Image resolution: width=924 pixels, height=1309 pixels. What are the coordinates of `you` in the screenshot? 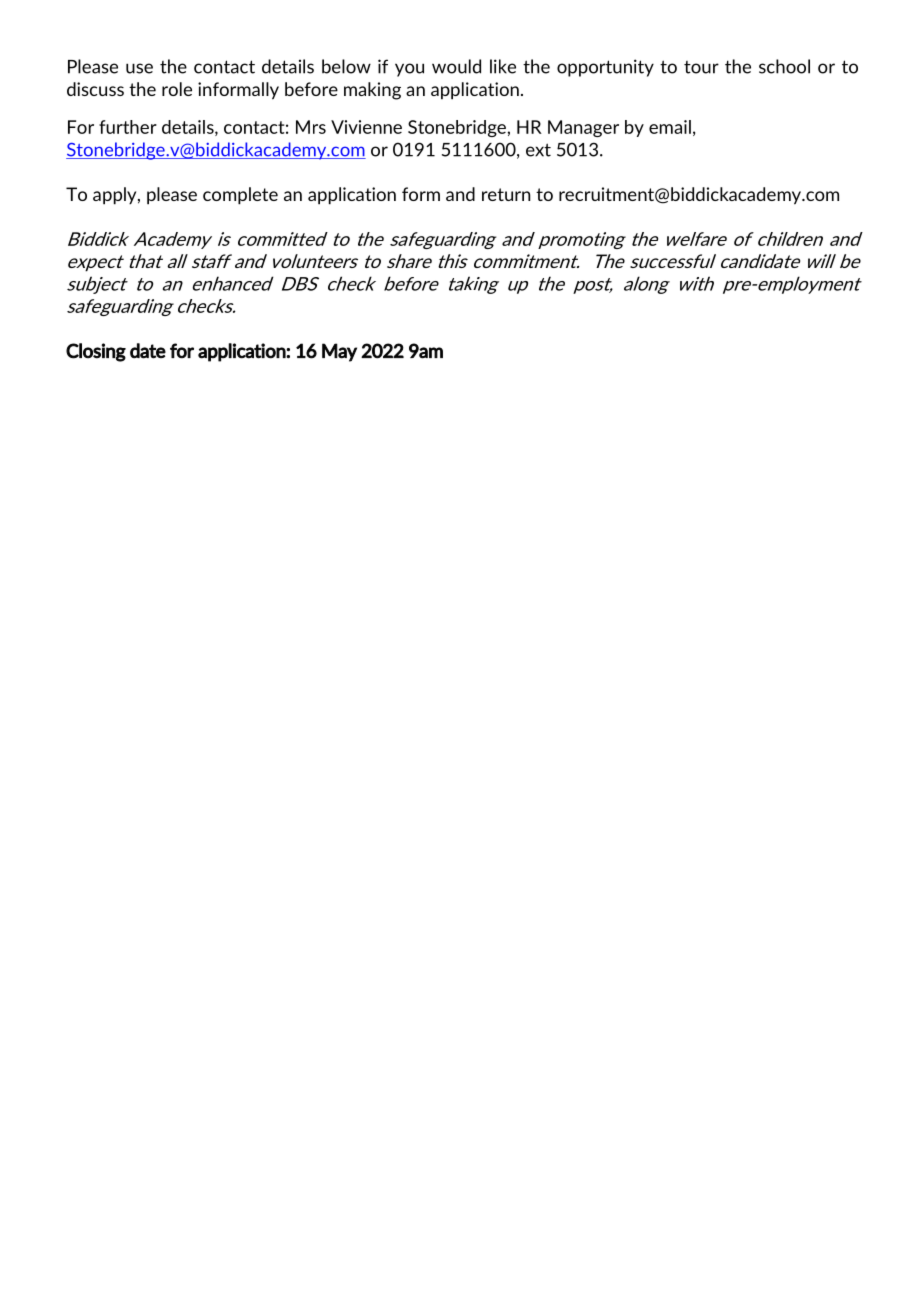 It's located at (409, 70).
